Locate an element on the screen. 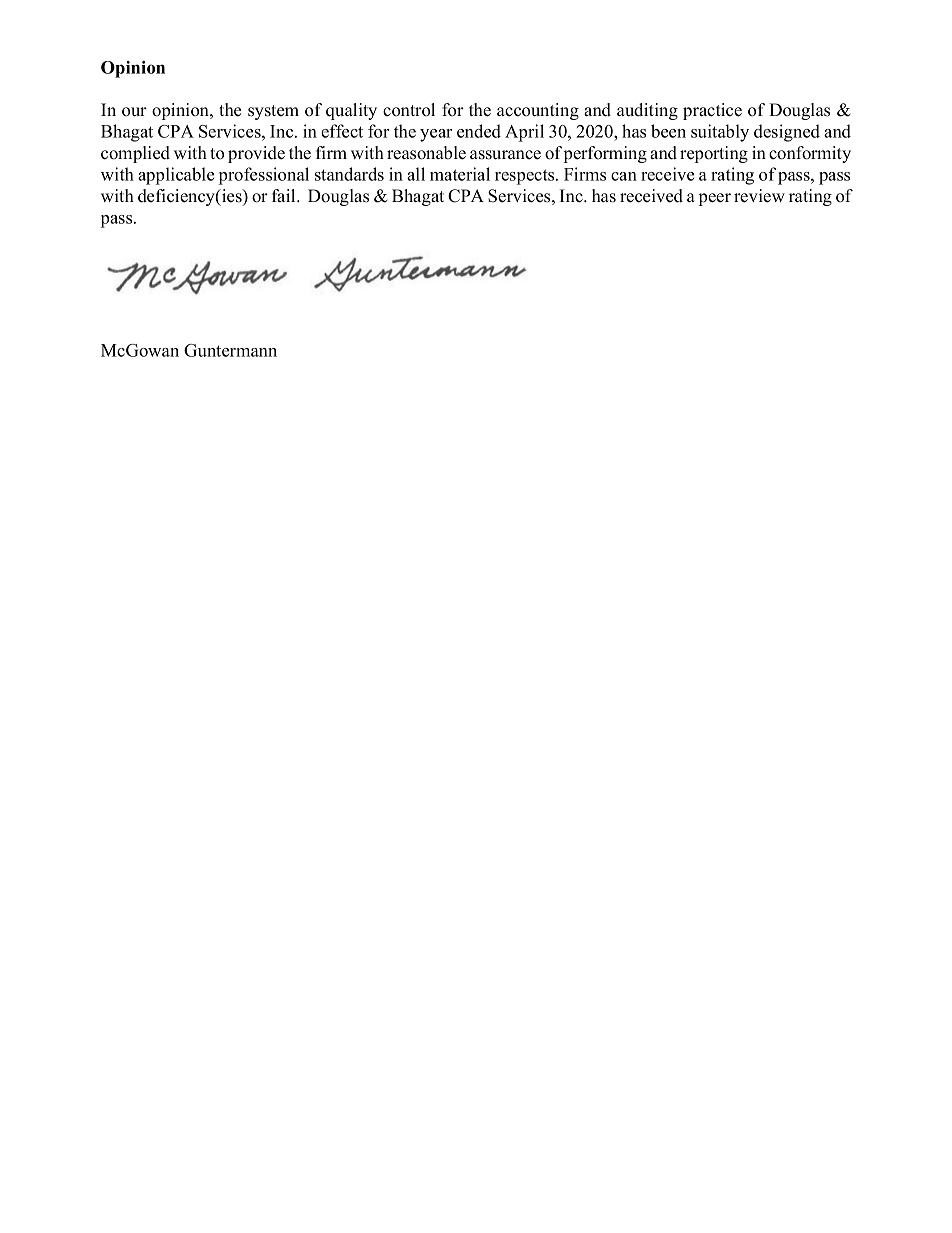 This screenshot has height=1233, width=952. system is located at coordinates (273, 112).
